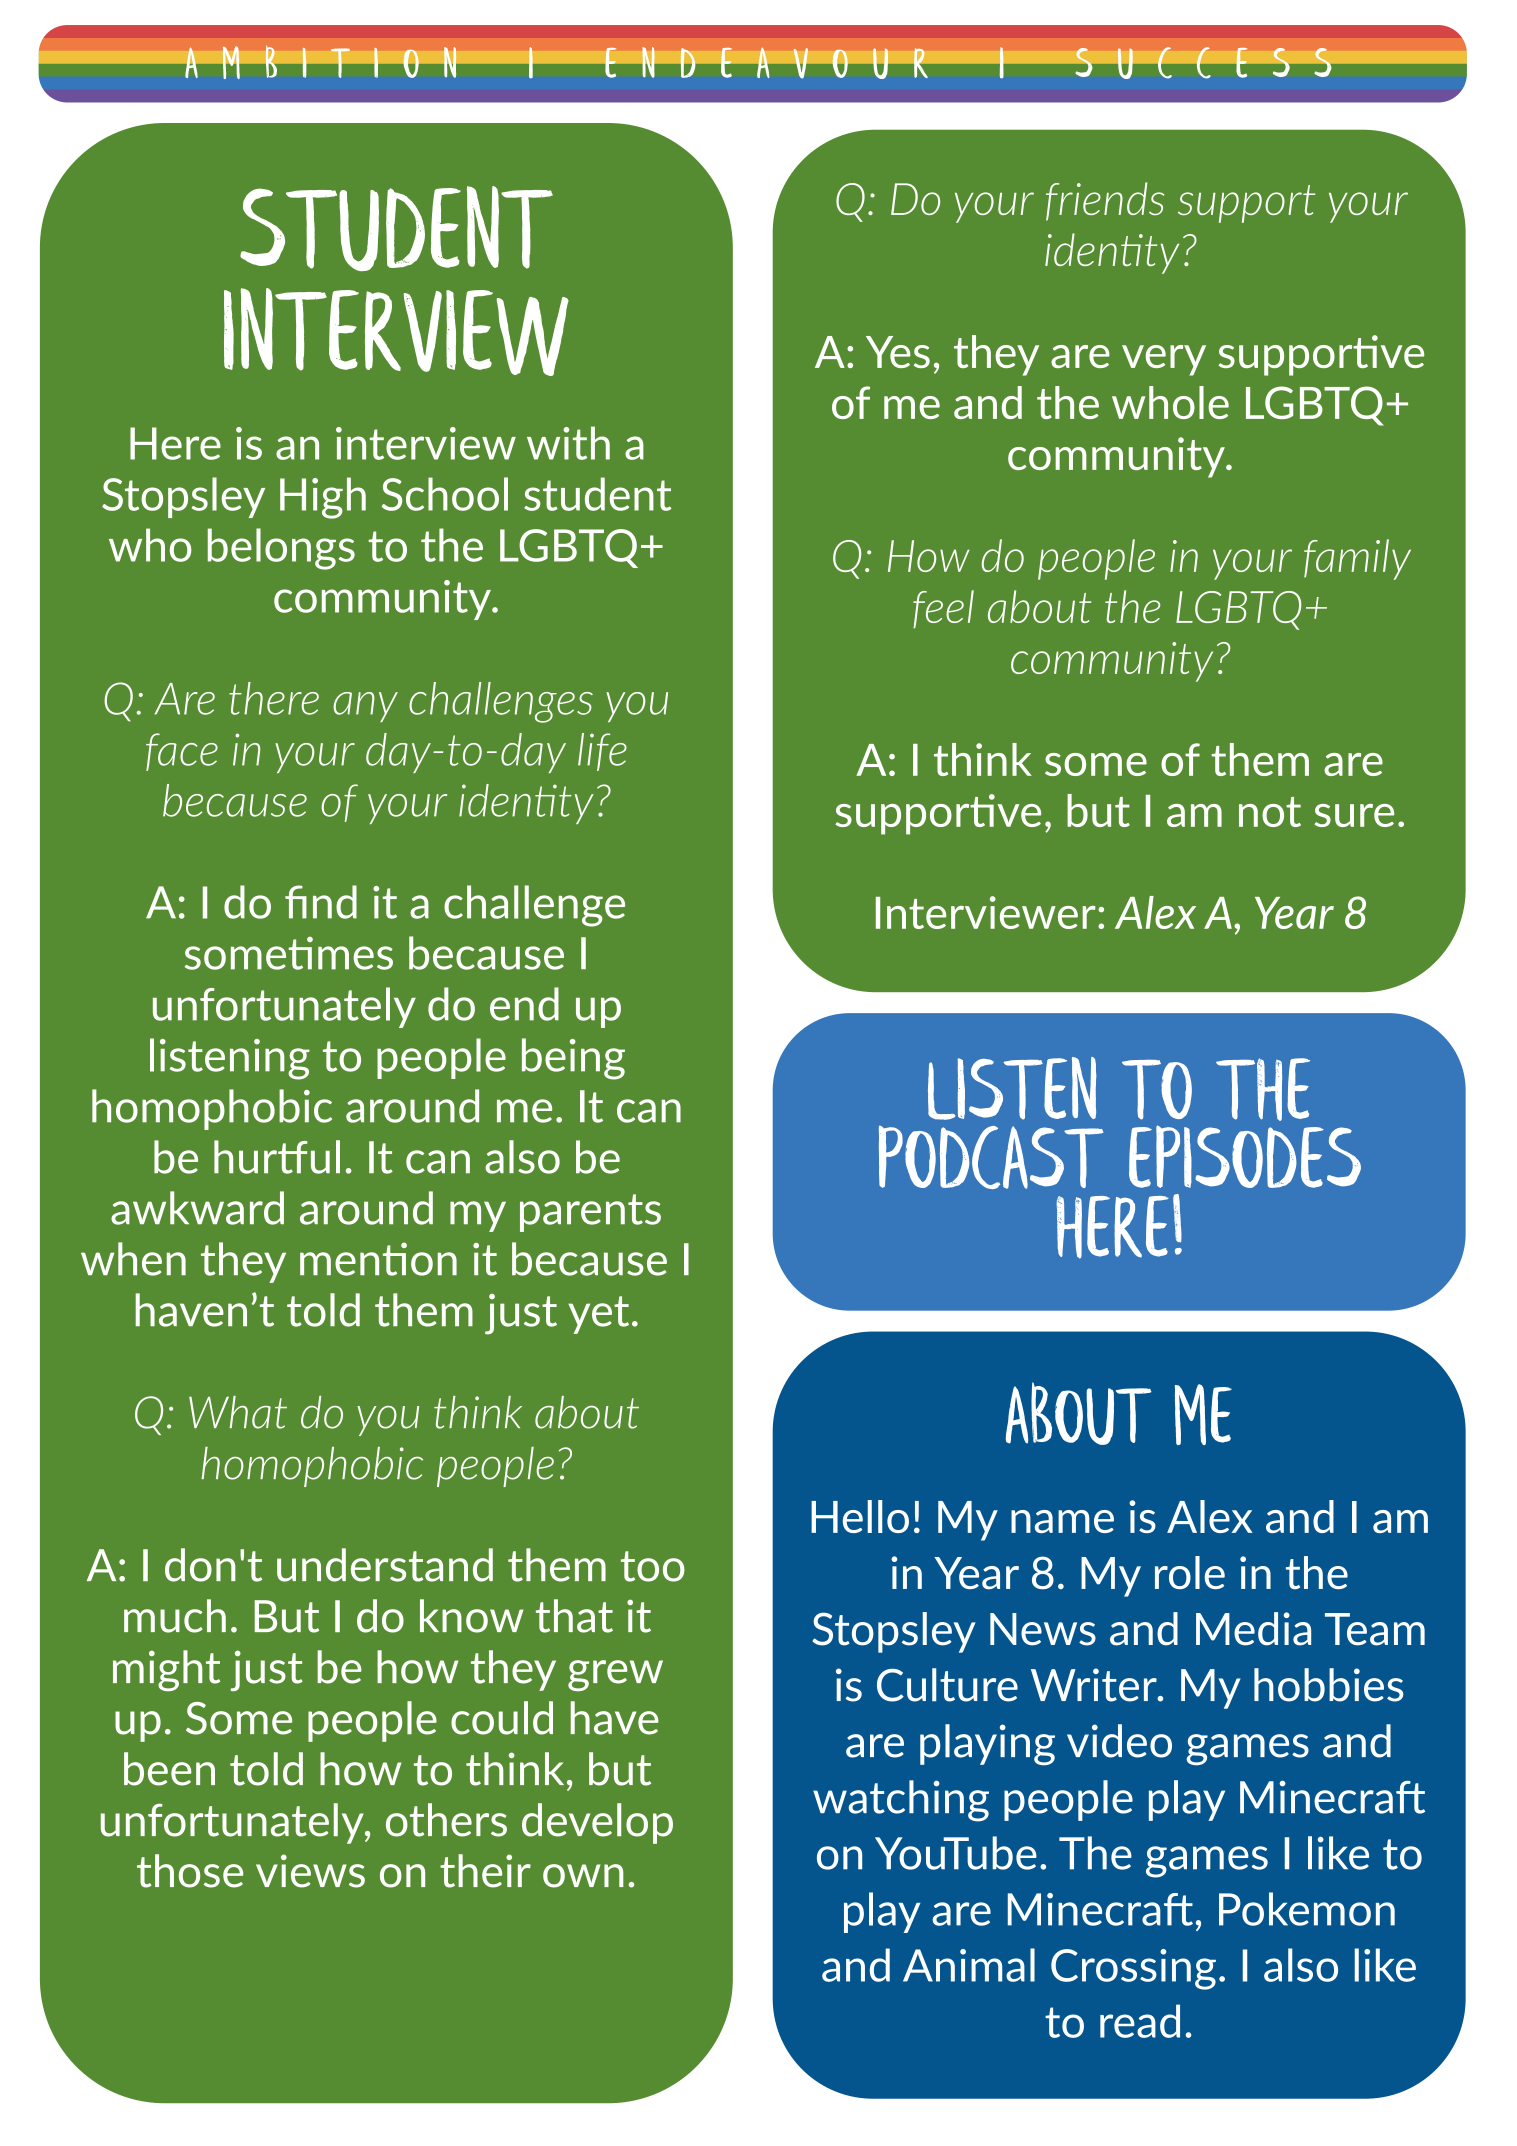 This screenshot has width=1517, height=2146. What do you see at coordinates (1133, 1969) in the screenshot?
I see `Crossing` at bounding box center [1133, 1969].
